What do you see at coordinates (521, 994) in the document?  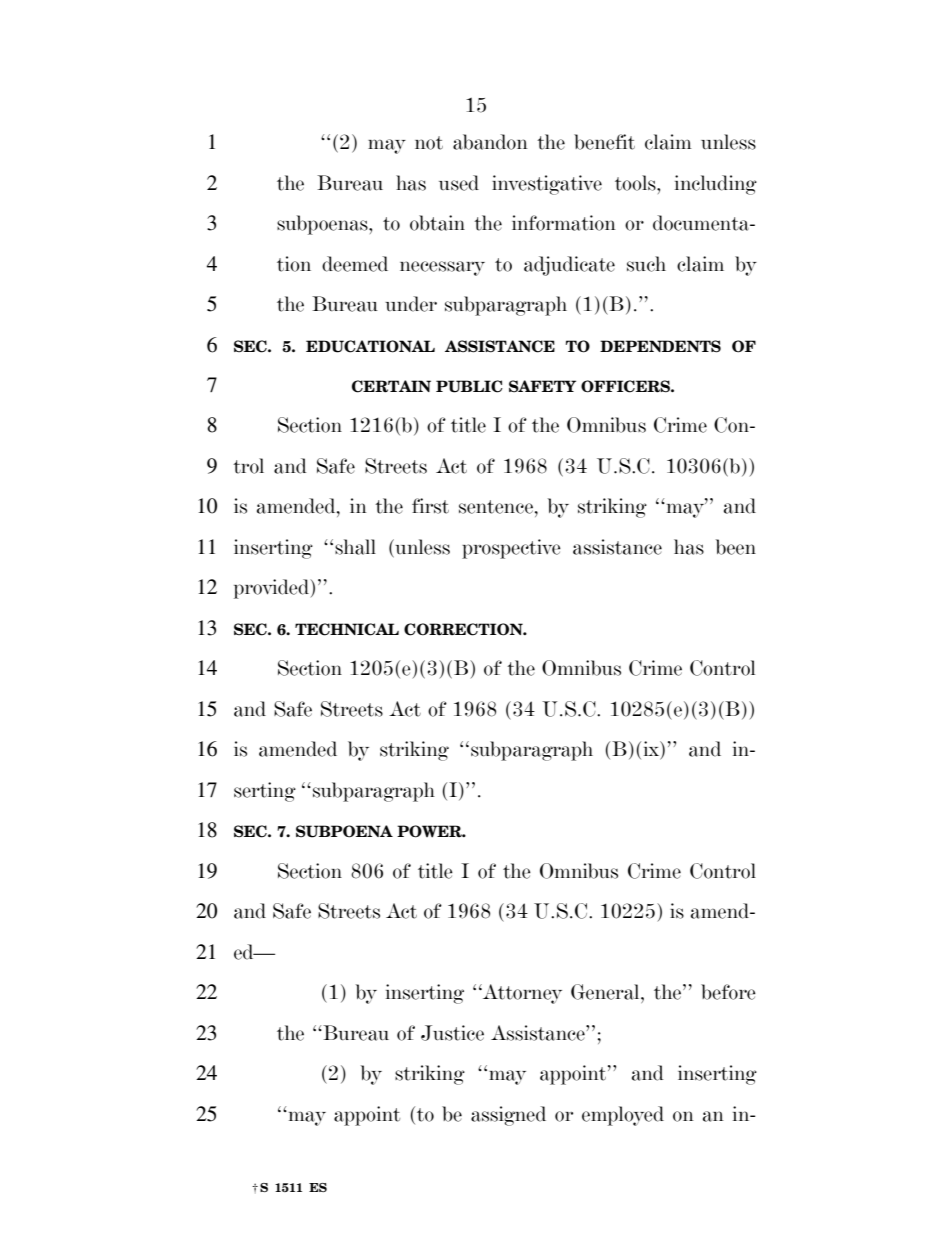 I see `Attorney` at bounding box center [521, 994].
